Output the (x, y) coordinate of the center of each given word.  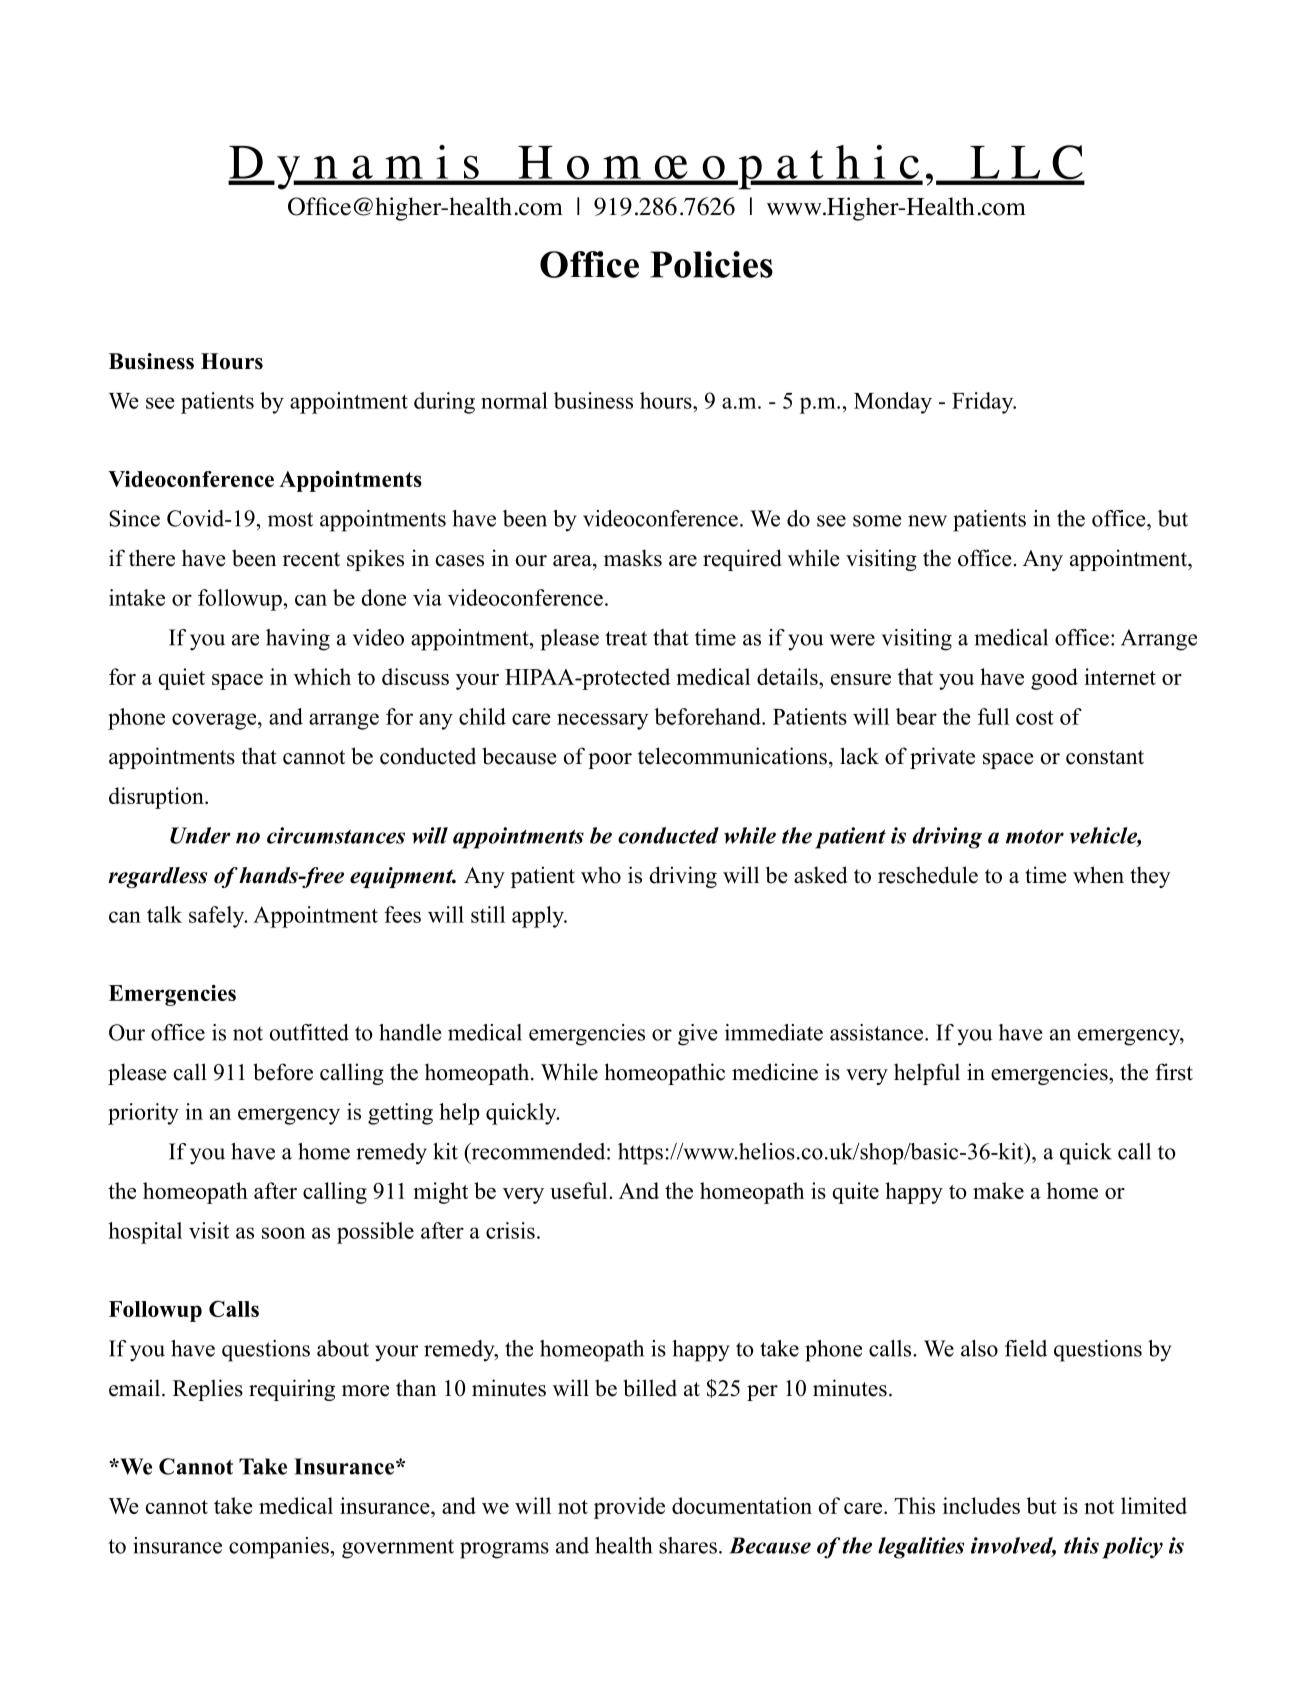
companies (279, 1548)
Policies (711, 264)
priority (143, 1114)
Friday (984, 403)
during (444, 403)
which (322, 676)
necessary (602, 721)
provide (629, 1508)
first (1174, 1072)
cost (1035, 717)
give (697, 1035)
